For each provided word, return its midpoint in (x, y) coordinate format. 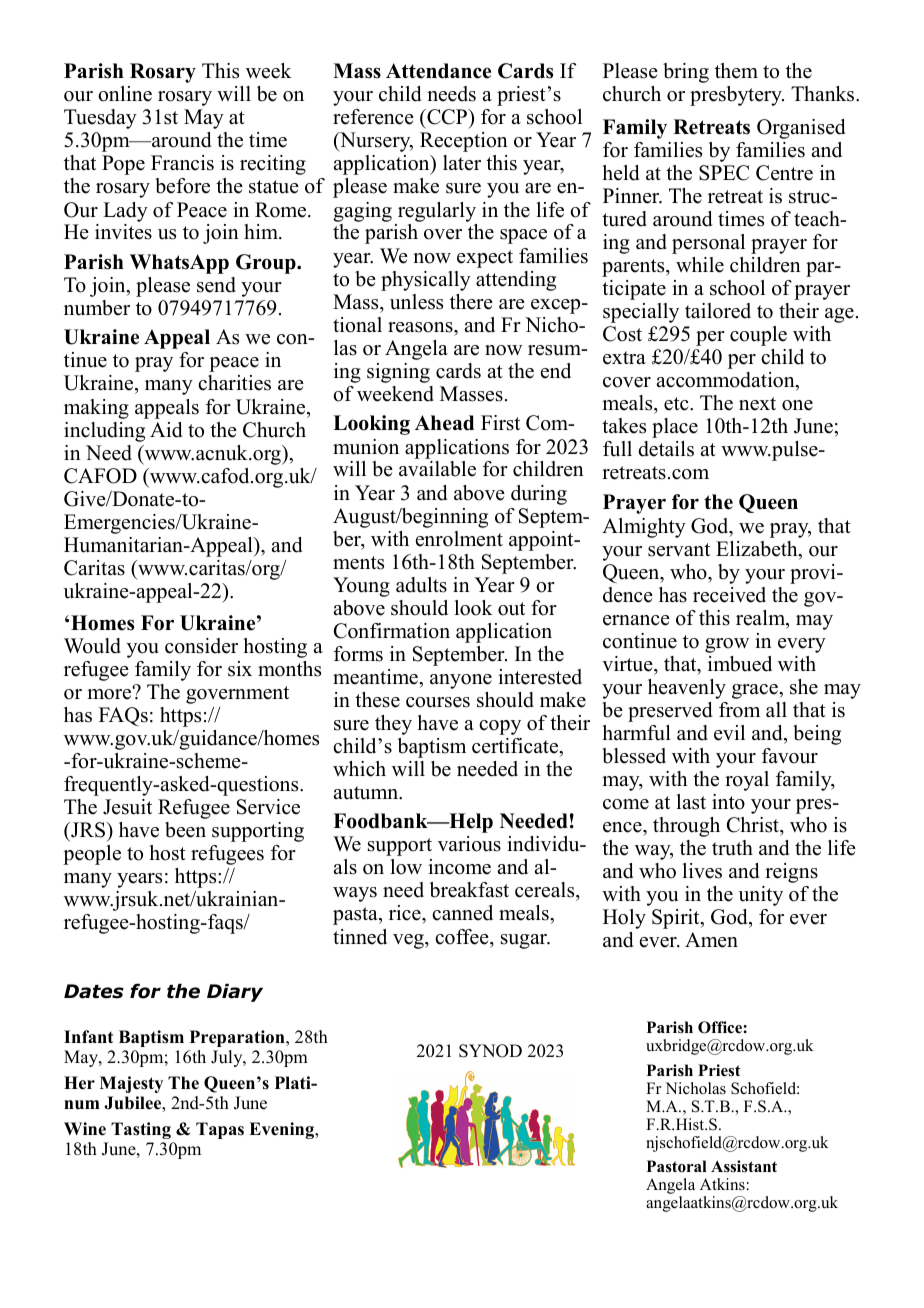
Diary (235, 993)
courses (438, 702)
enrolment (459, 539)
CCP (447, 118)
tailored (718, 311)
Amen (711, 940)
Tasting (141, 1130)
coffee (463, 937)
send (216, 285)
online (125, 94)
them (736, 71)
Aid (166, 430)
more (110, 693)
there (471, 302)
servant (679, 550)
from (739, 710)
